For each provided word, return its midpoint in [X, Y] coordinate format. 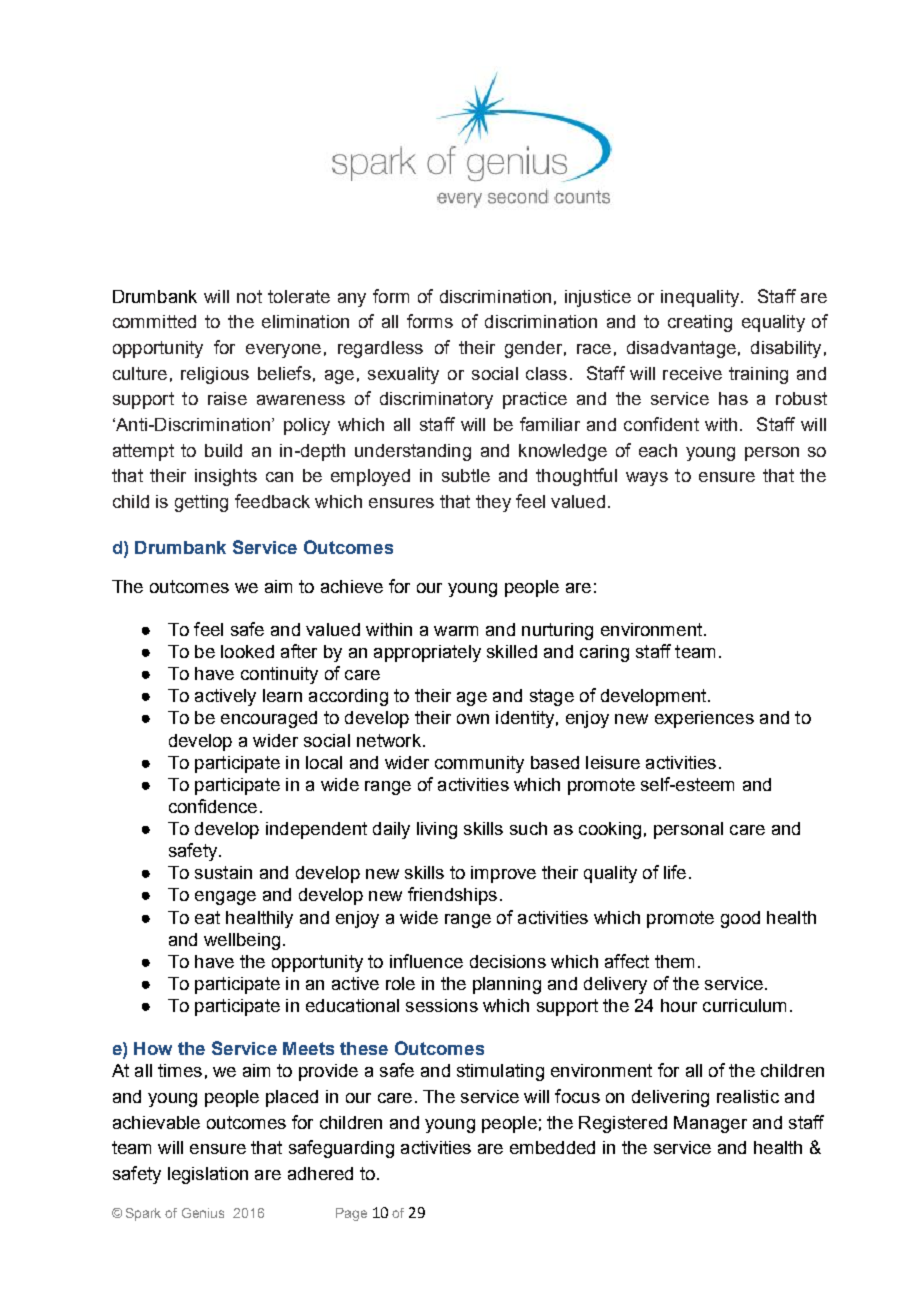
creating [700, 323]
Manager [710, 1124]
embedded [552, 1147]
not [249, 296]
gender [533, 349]
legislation [208, 1175]
